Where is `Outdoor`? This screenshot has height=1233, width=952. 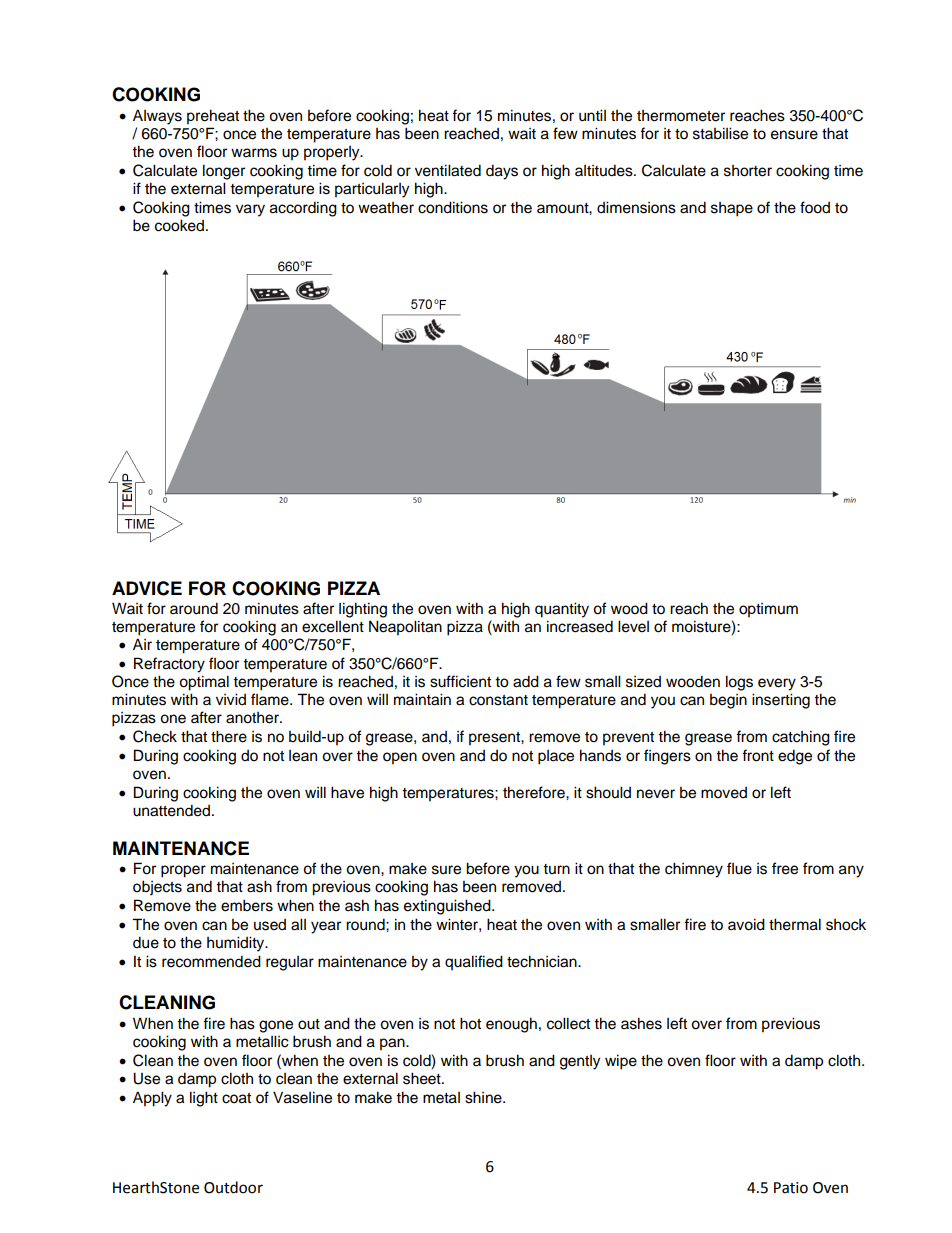
Outdoor is located at coordinates (233, 1187).
